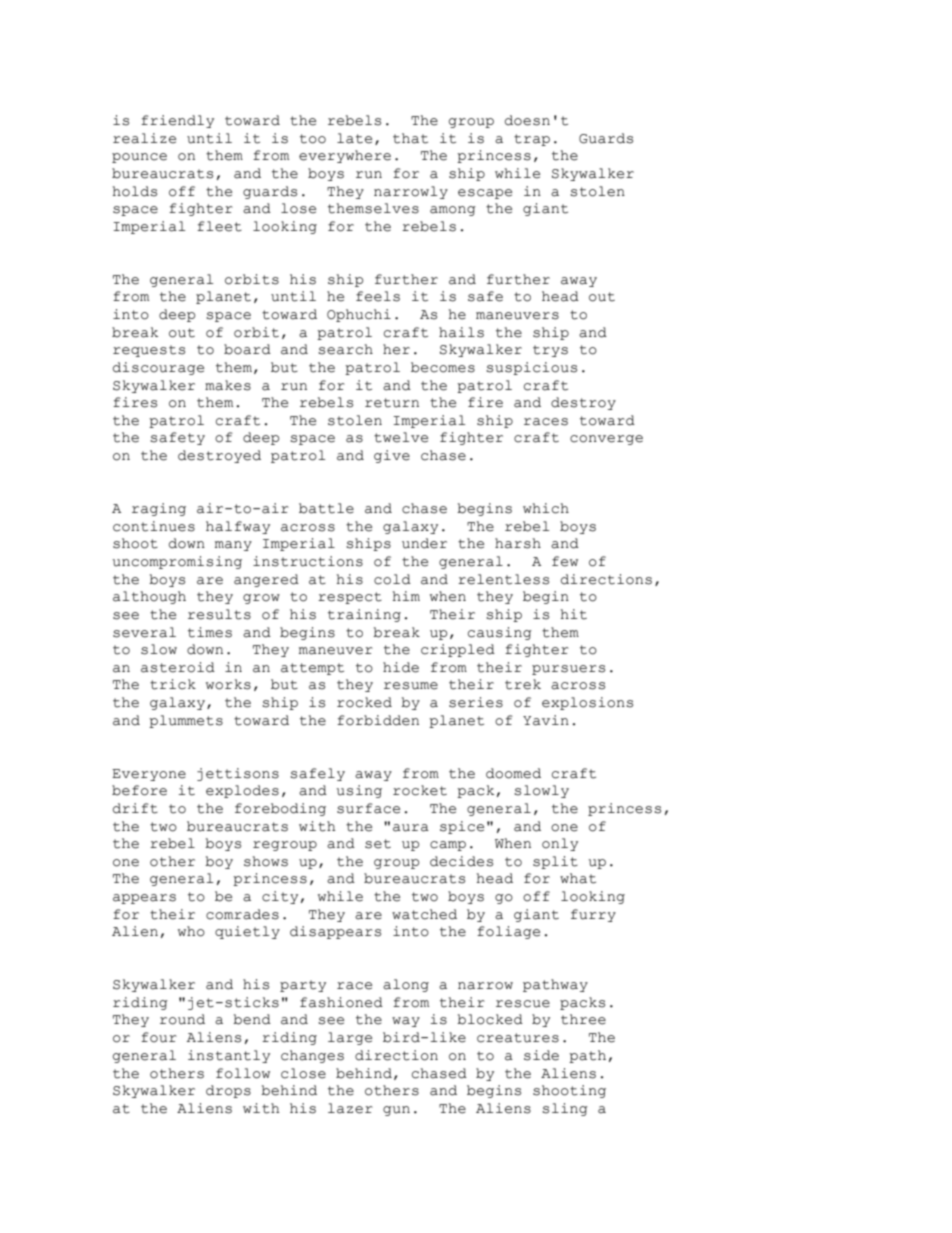 The height and width of the page is (1233, 952). What do you see at coordinates (177, 121) in the page?
I see `friendly` at bounding box center [177, 121].
